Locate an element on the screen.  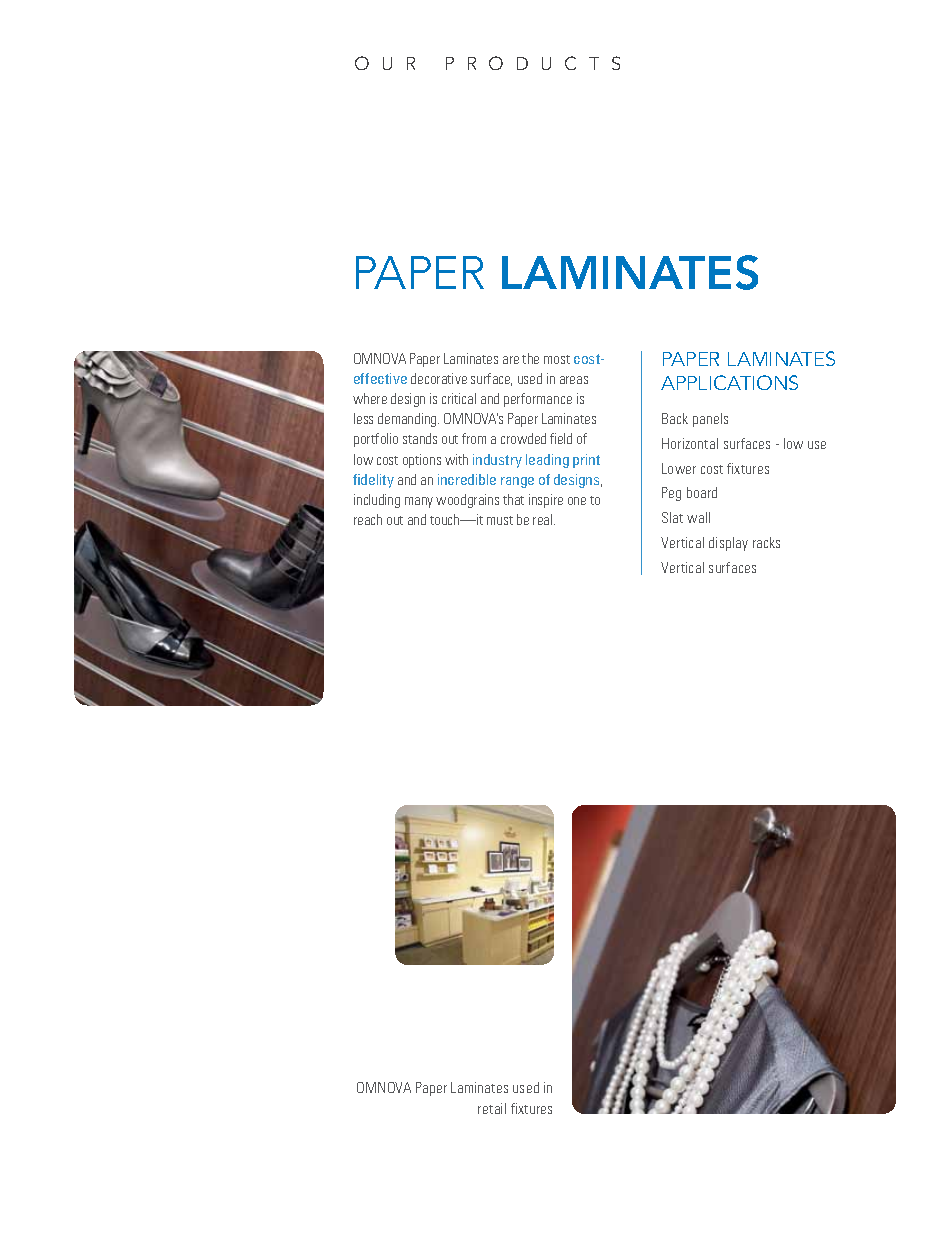
areas is located at coordinates (574, 380).
